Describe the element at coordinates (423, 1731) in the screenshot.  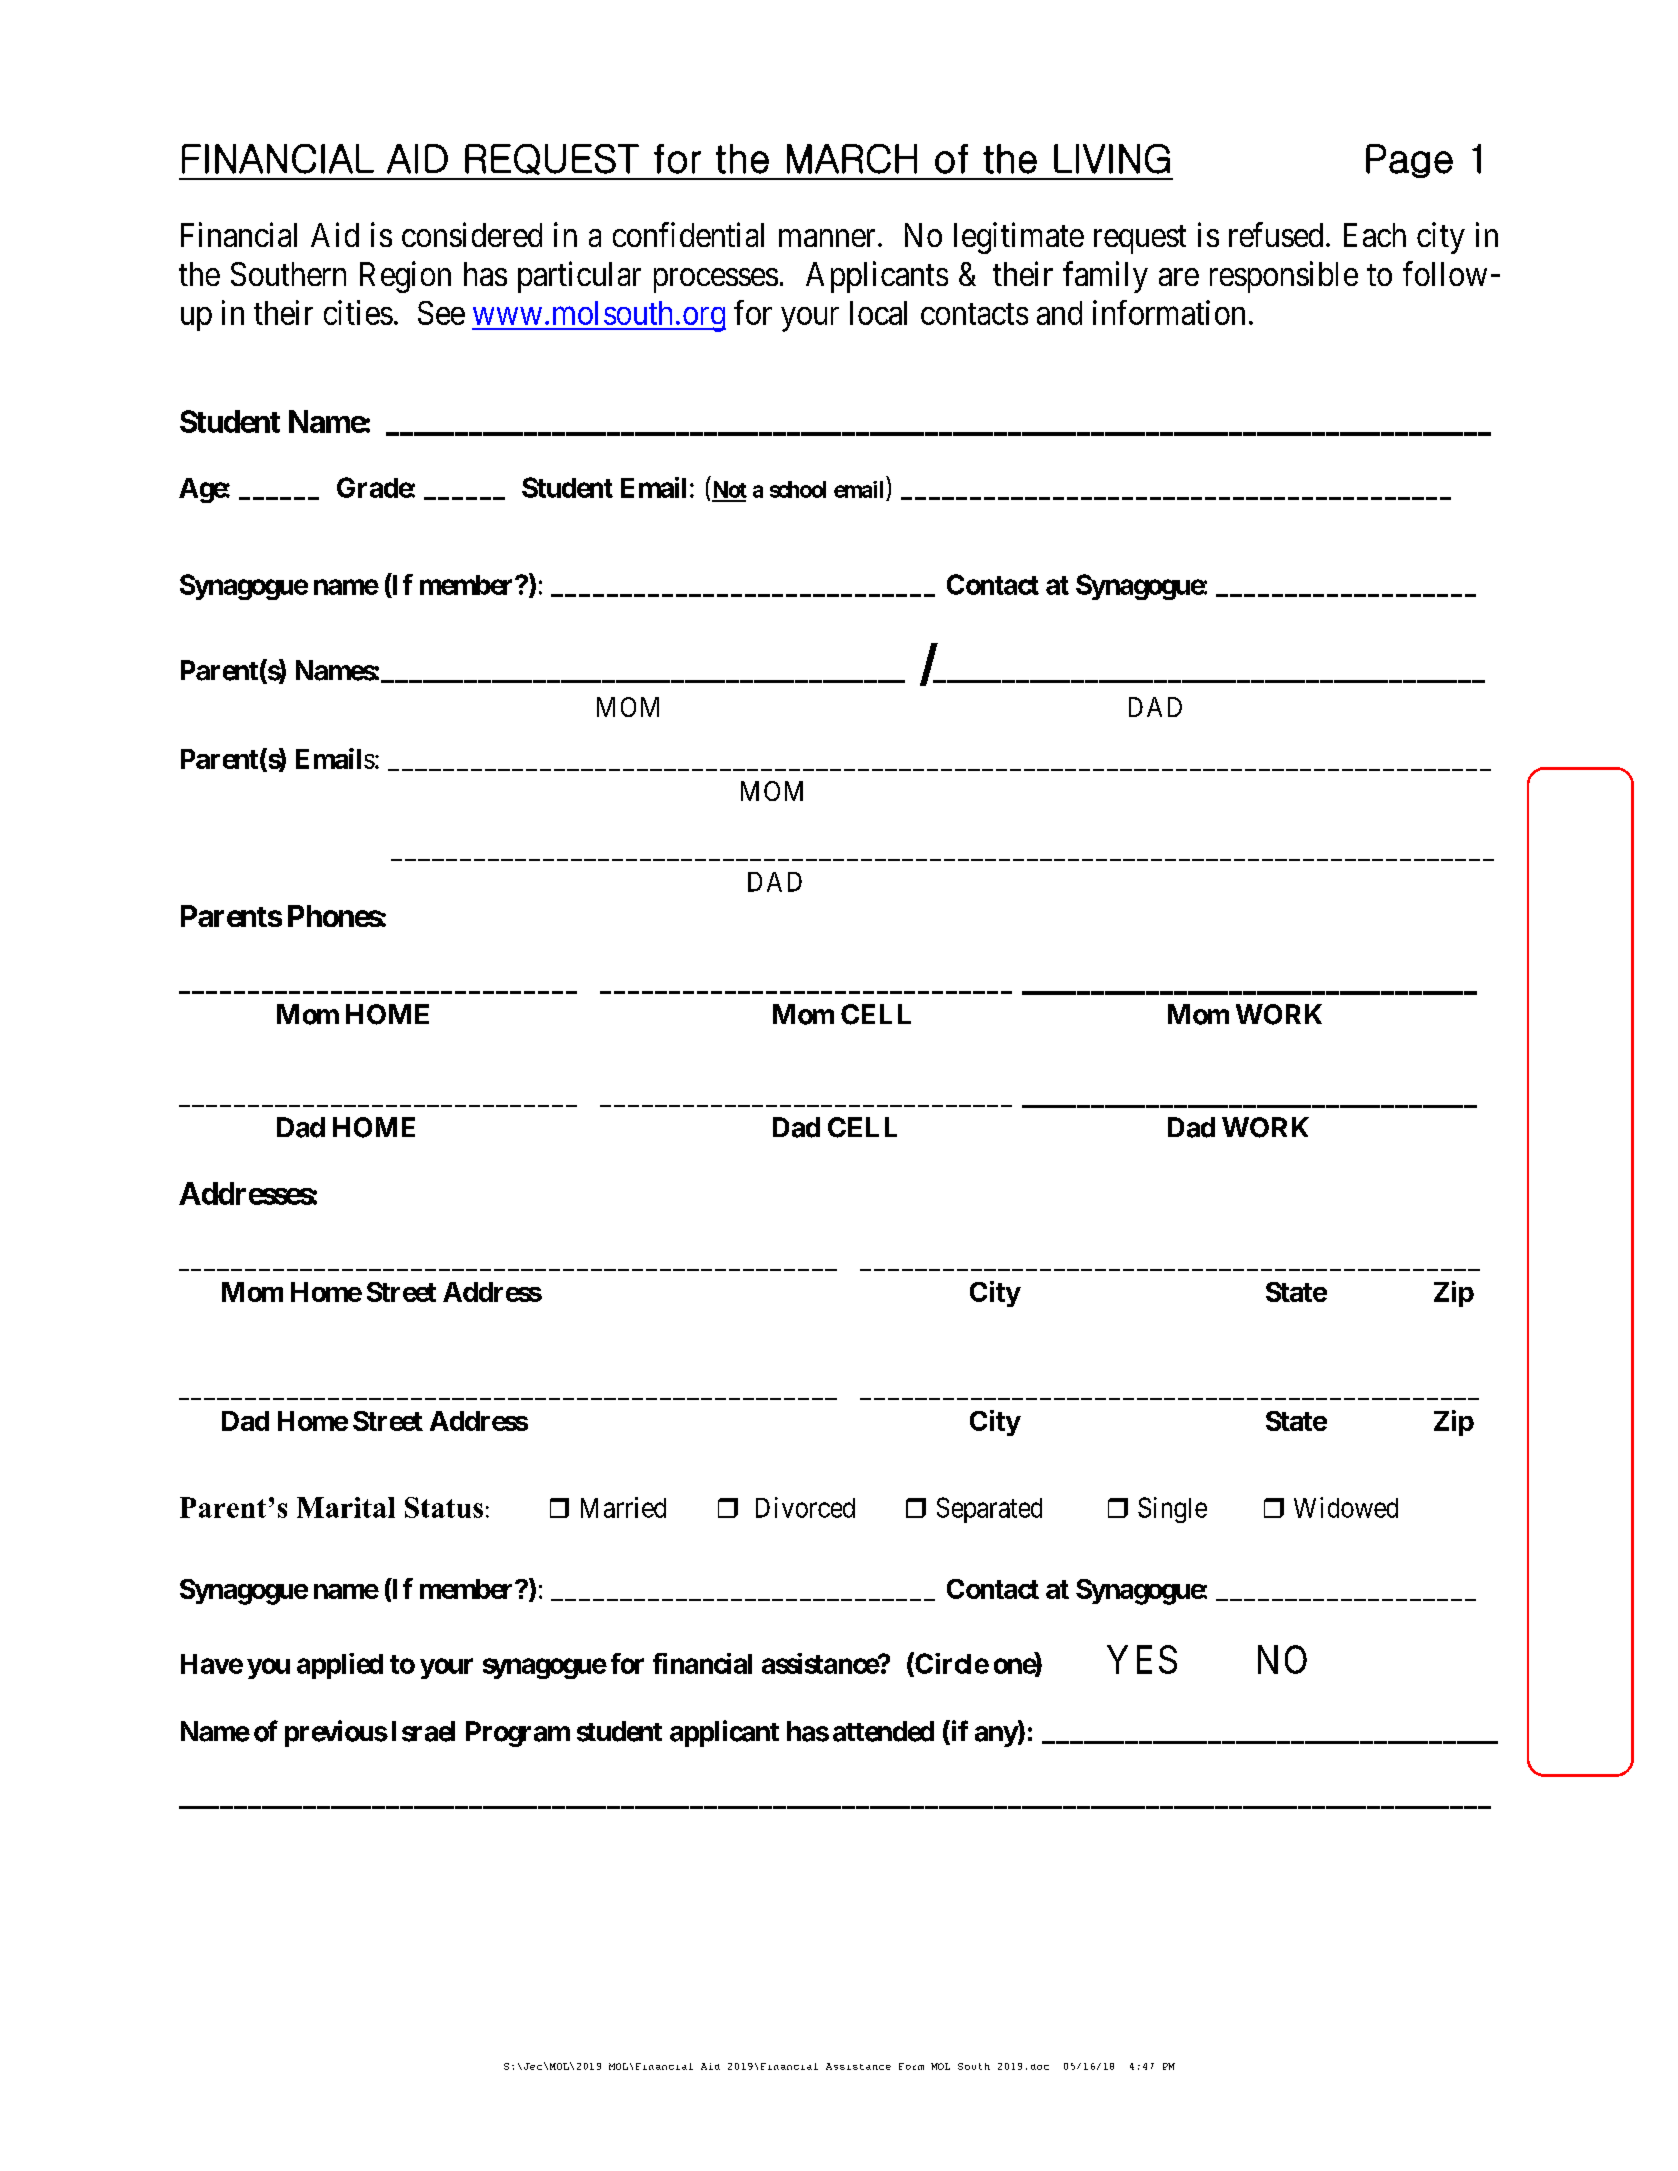
I see `Israel` at that location.
